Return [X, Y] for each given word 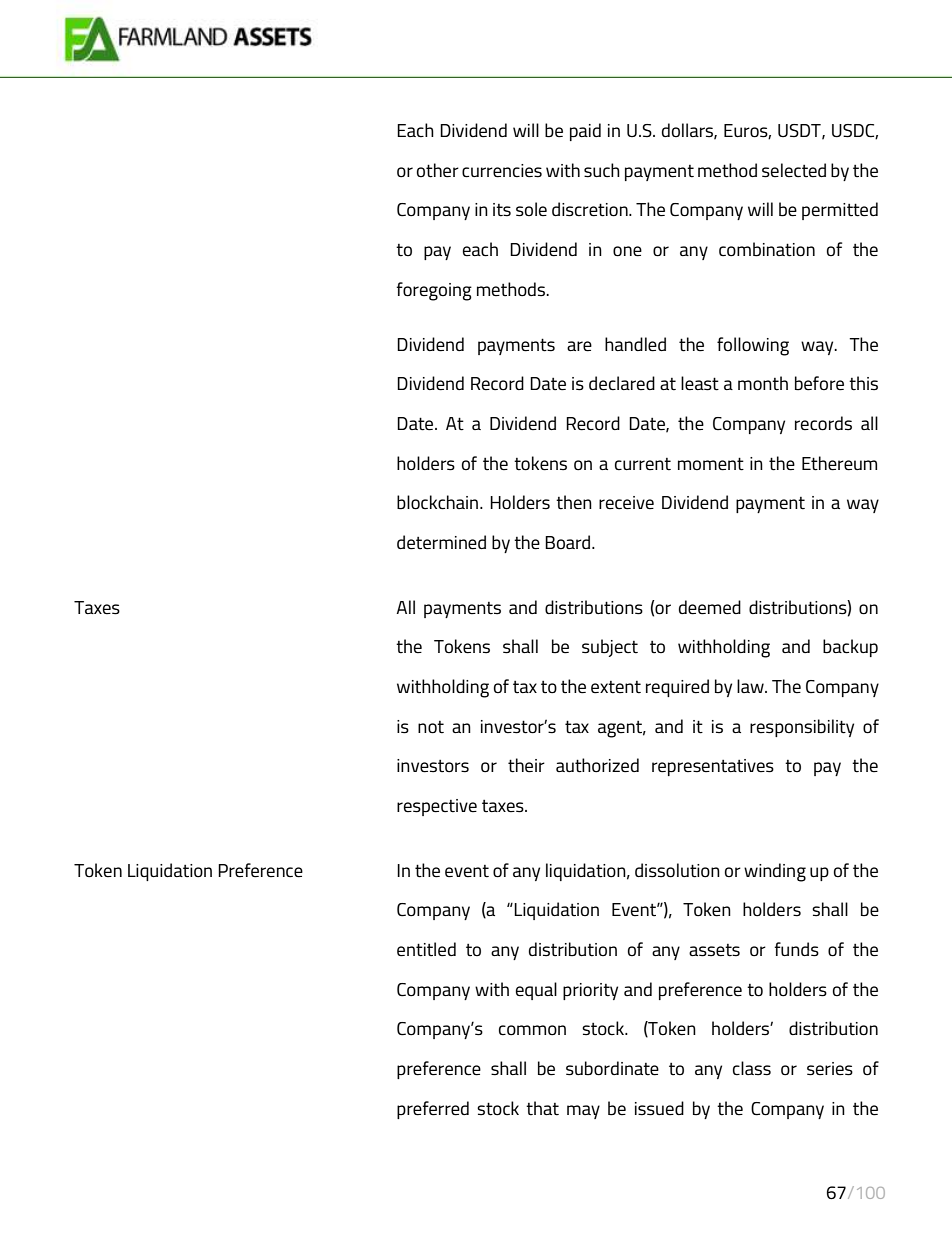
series [830, 1069]
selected [794, 170]
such [602, 170]
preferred [433, 1110]
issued [659, 1108]
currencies [502, 171]
